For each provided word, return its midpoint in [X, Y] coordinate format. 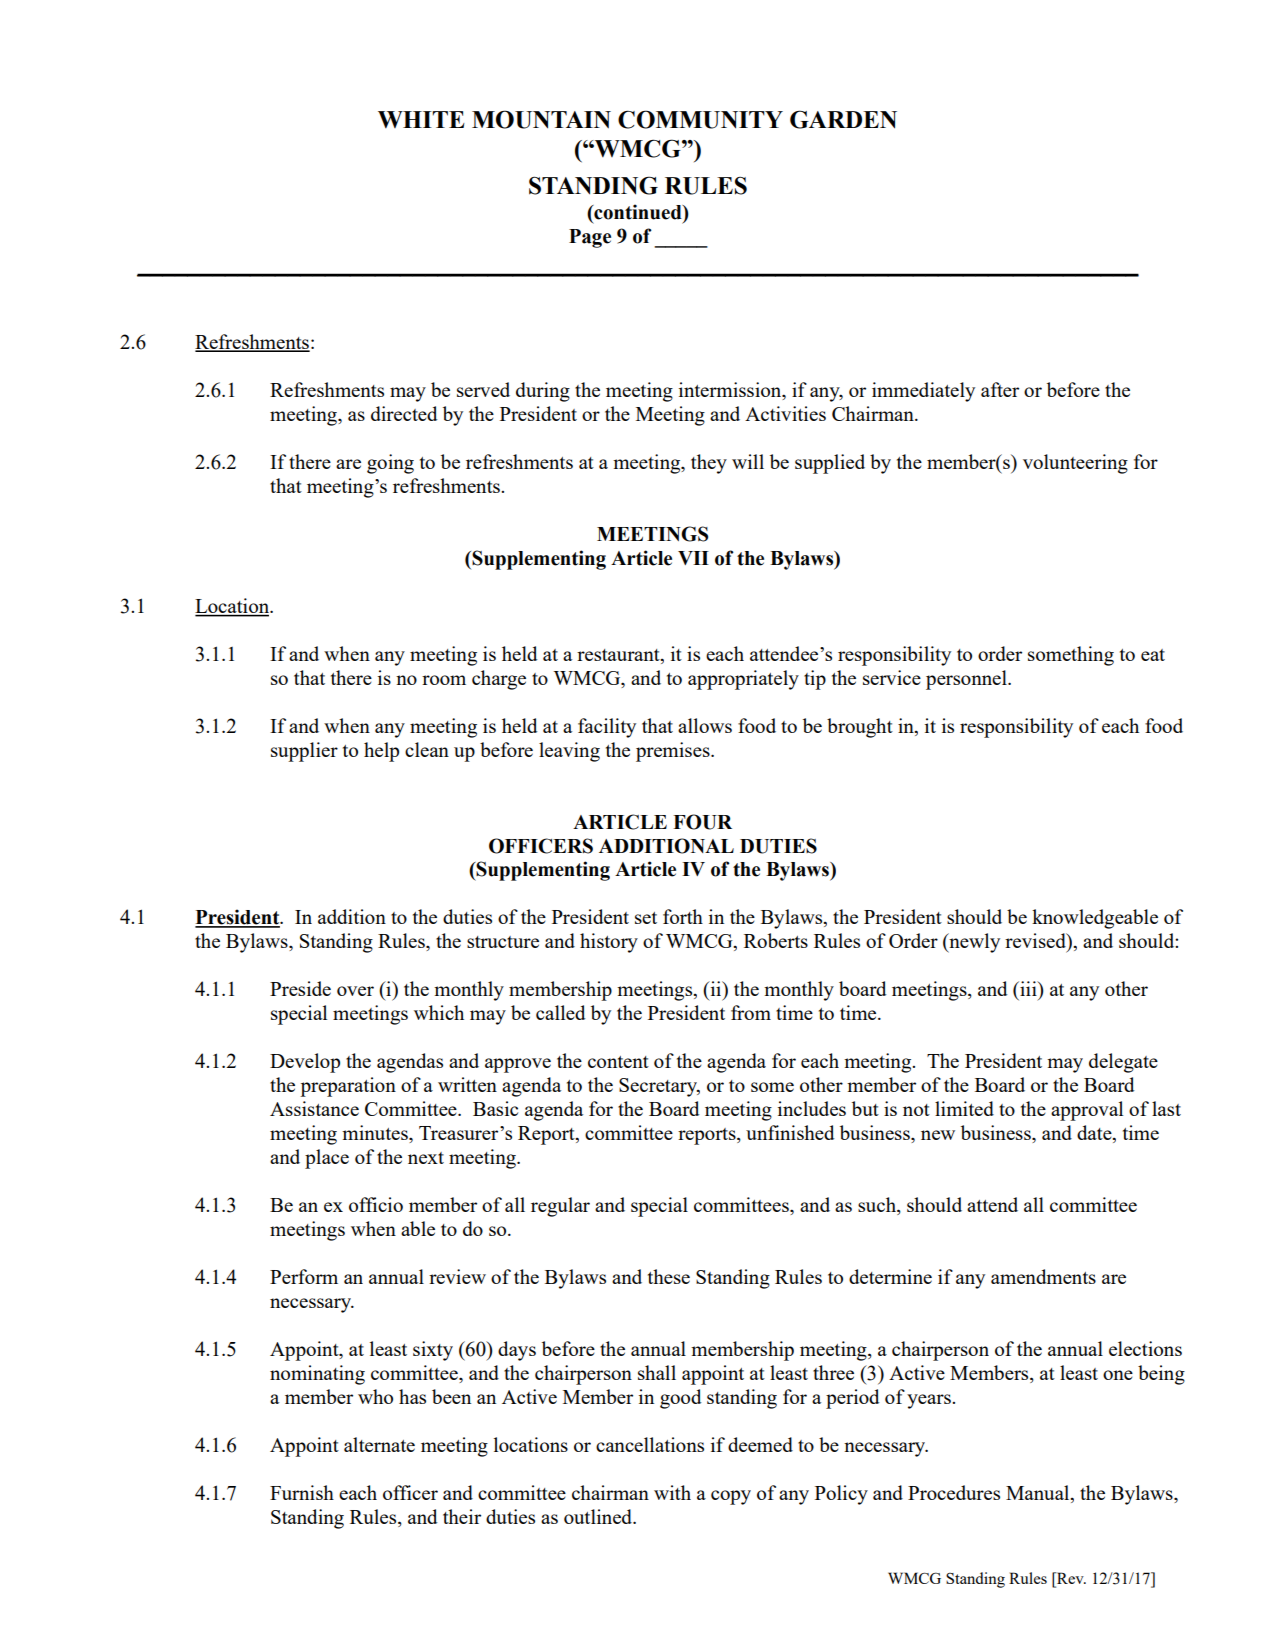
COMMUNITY [700, 119]
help [381, 752]
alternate [379, 1444]
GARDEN [843, 119]
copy [731, 1497]
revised [1036, 940]
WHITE [421, 119]
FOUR [702, 822]
